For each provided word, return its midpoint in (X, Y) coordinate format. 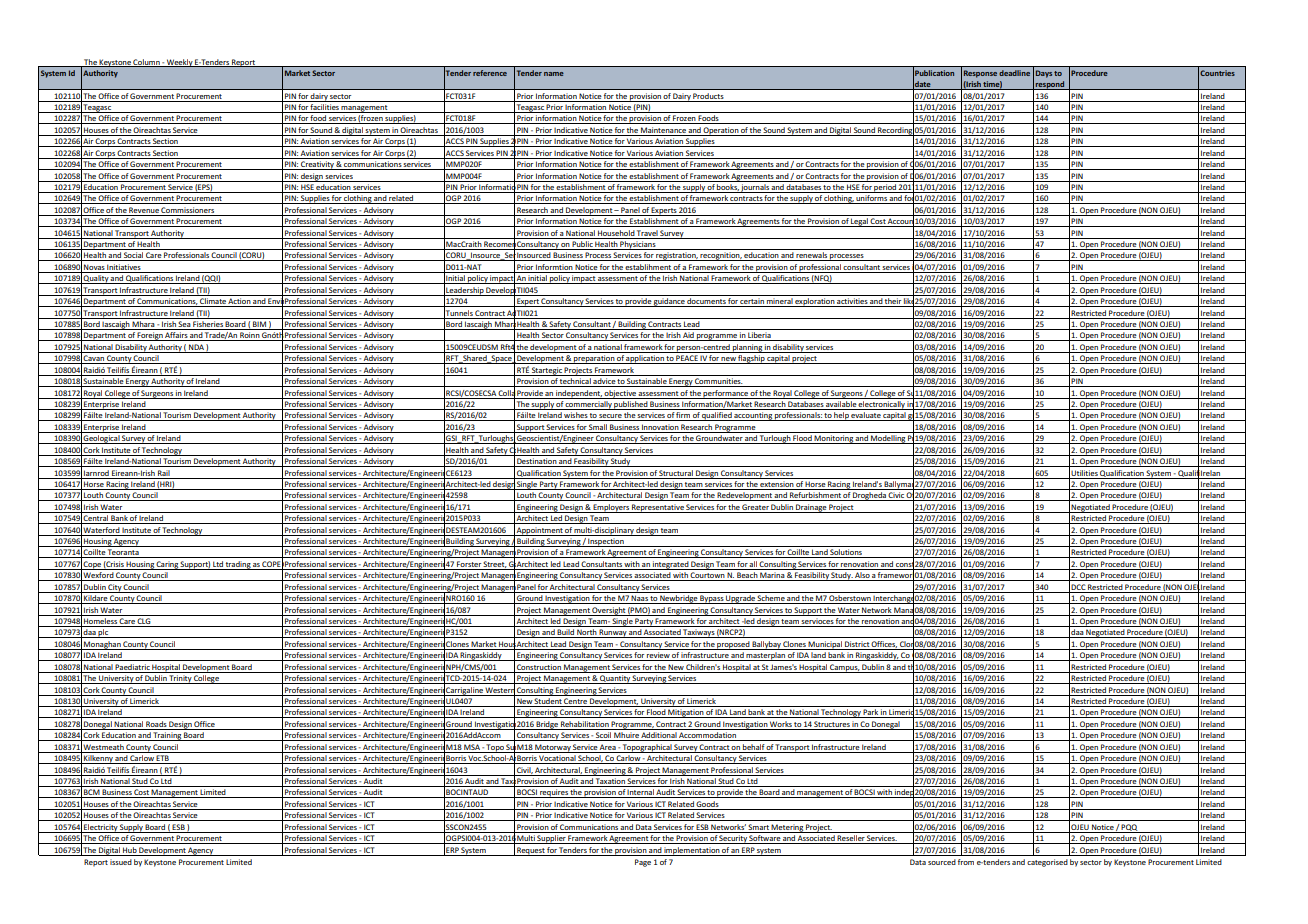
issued (121, 862)
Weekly (179, 63)
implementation (692, 851)
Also (862, 576)
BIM (259, 325)
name (554, 74)
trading (238, 565)
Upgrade (740, 599)
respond (1050, 85)
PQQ (1130, 828)
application (645, 359)
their (893, 302)
